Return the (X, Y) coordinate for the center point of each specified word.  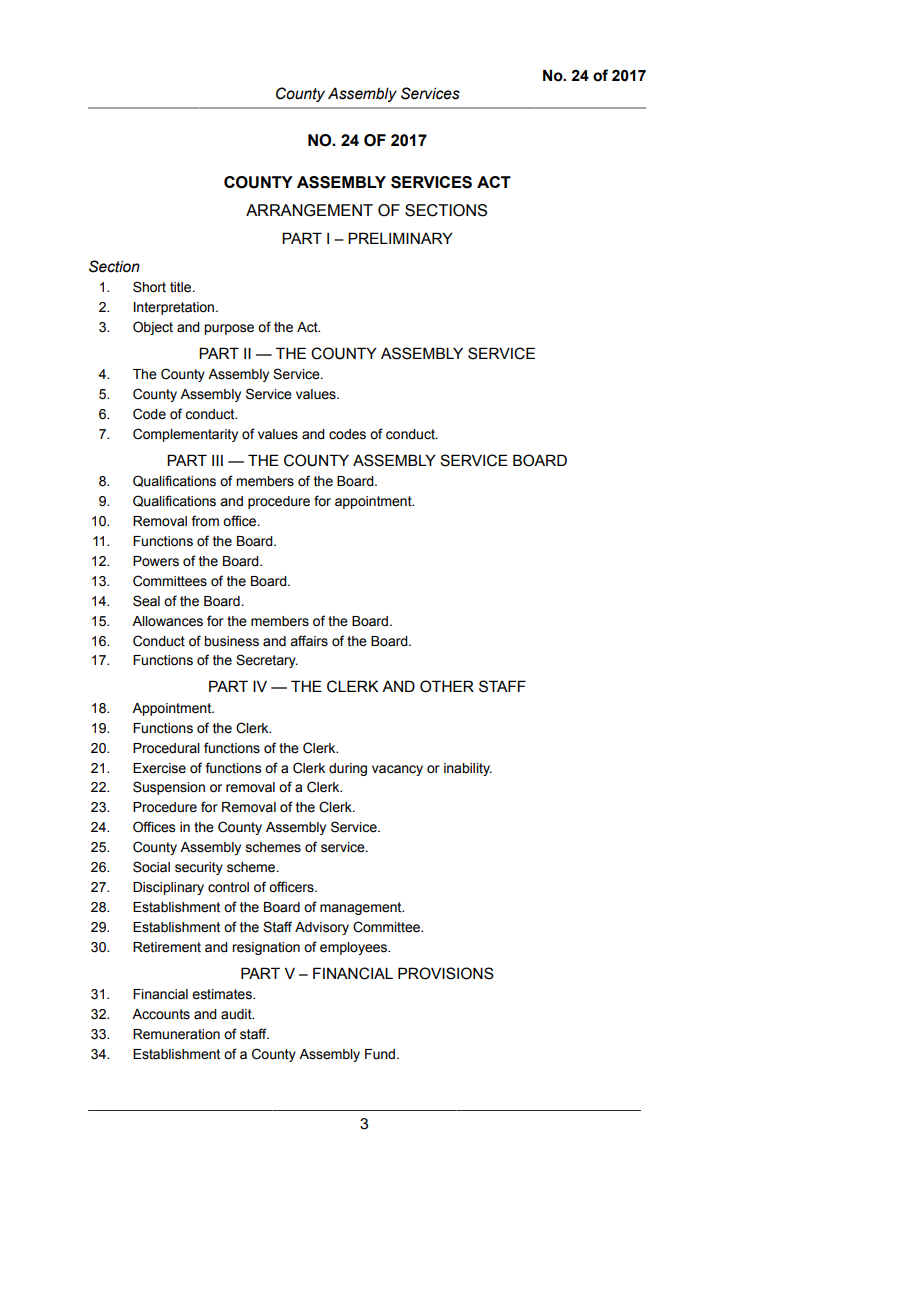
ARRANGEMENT (309, 210)
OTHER (447, 686)
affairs (309, 641)
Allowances (167, 621)
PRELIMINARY (400, 238)
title (182, 287)
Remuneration (176, 1034)
